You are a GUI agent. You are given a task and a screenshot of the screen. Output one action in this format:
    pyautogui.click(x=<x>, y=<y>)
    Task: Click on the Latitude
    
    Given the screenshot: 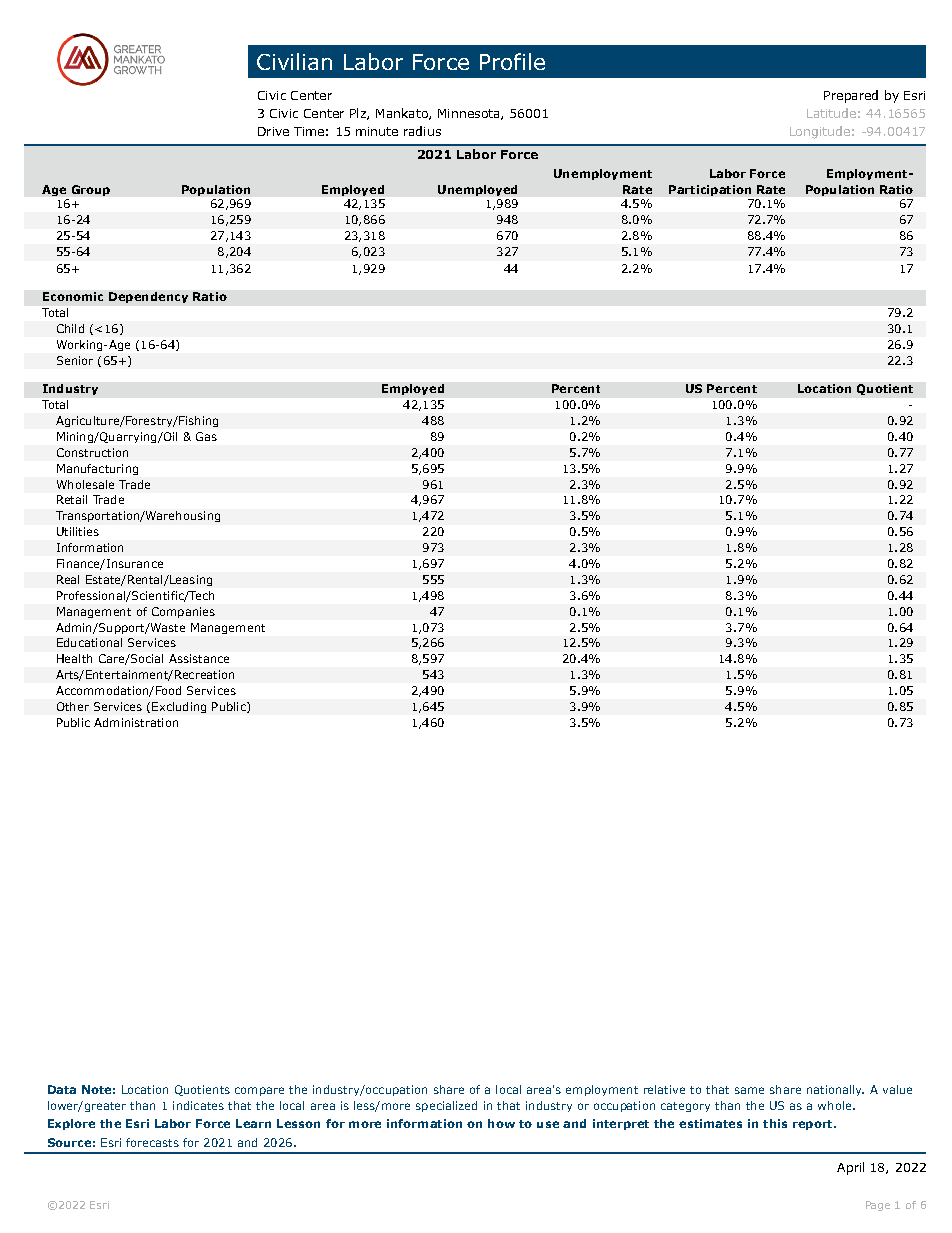 What is the action you would take?
    pyautogui.click(x=831, y=113)
